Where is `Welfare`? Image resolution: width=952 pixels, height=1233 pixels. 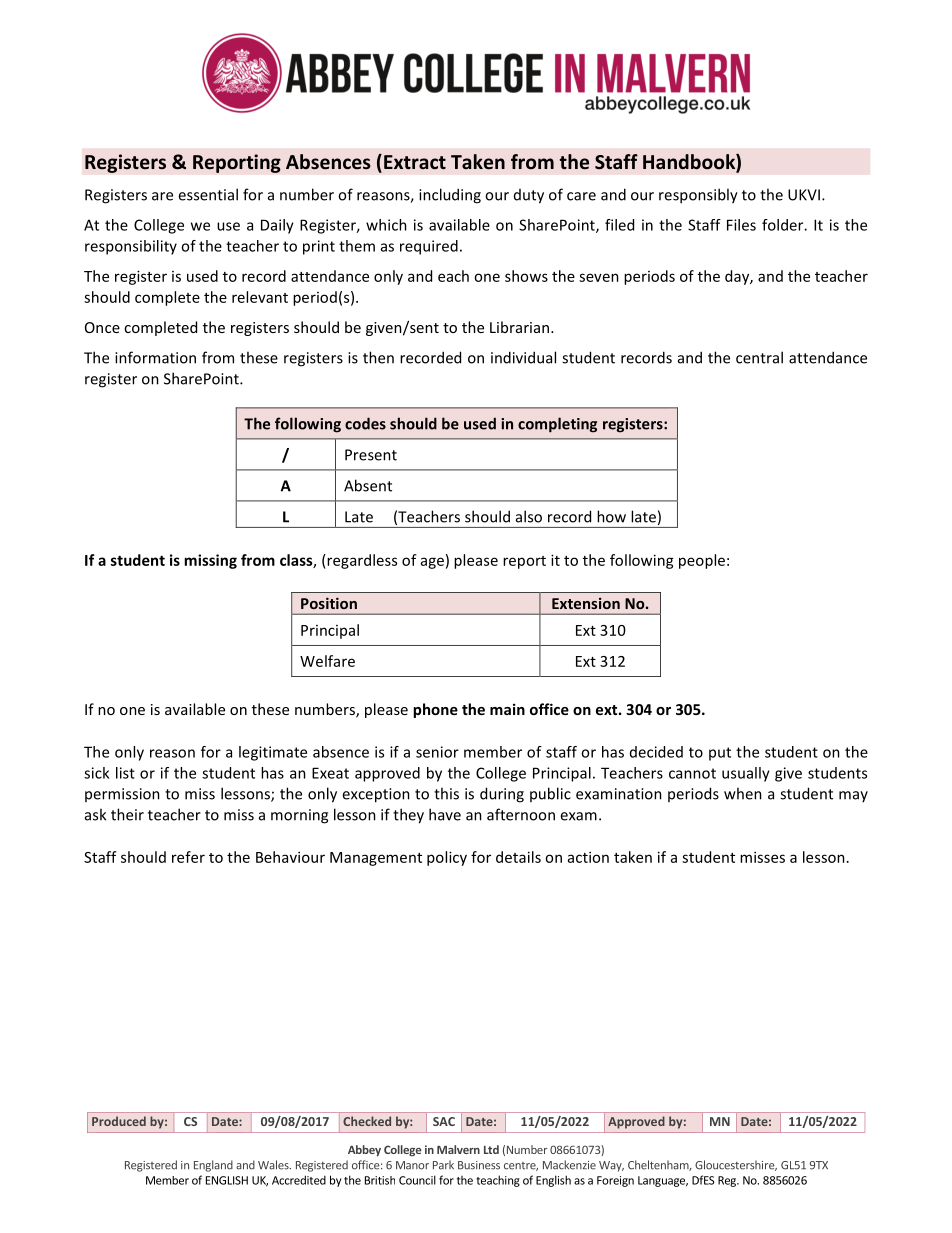
Welfare is located at coordinates (327, 661).
